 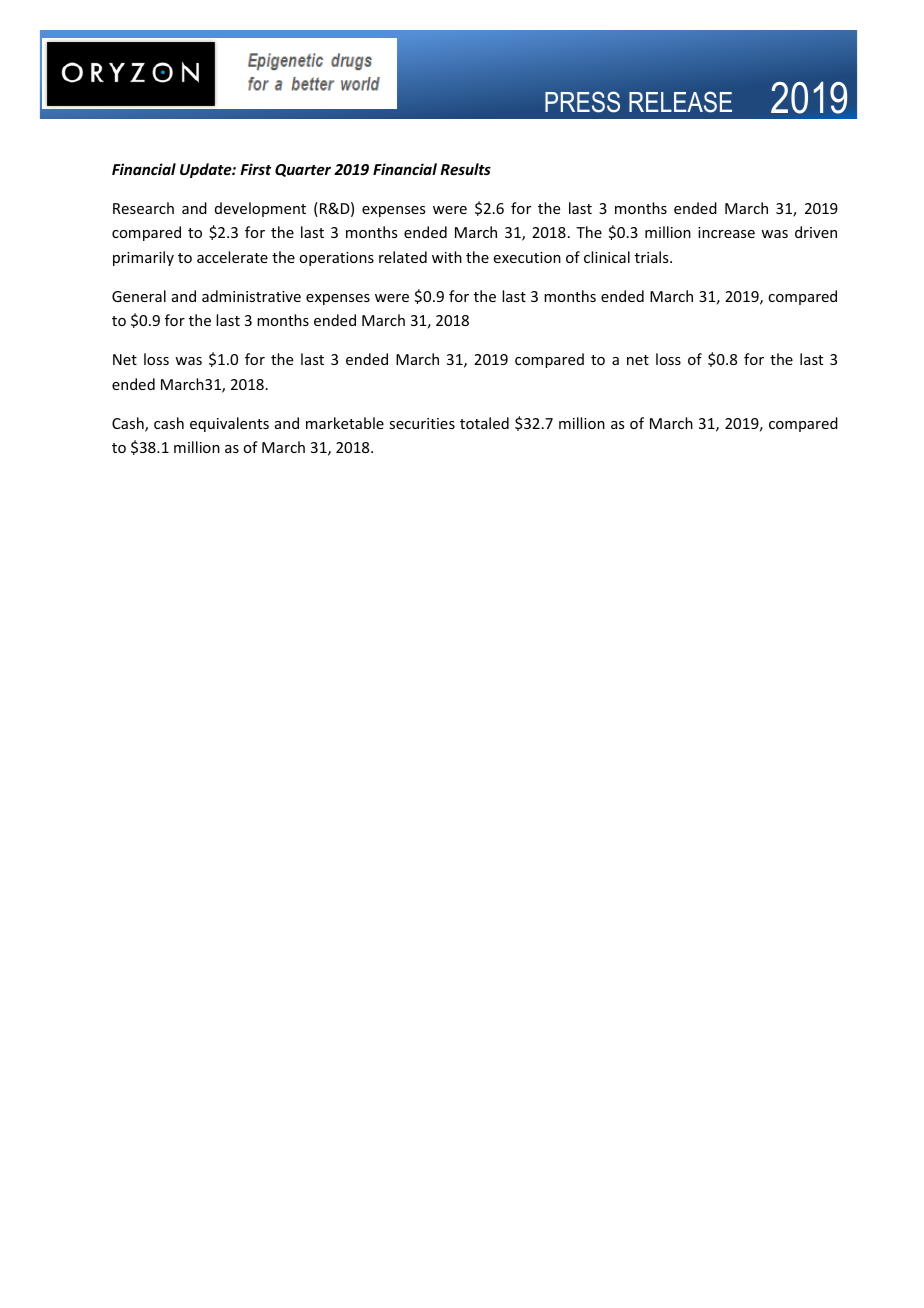 What do you see at coordinates (465, 169) in the screenshot?
I see `Results` at bounding box center [465, 169].
